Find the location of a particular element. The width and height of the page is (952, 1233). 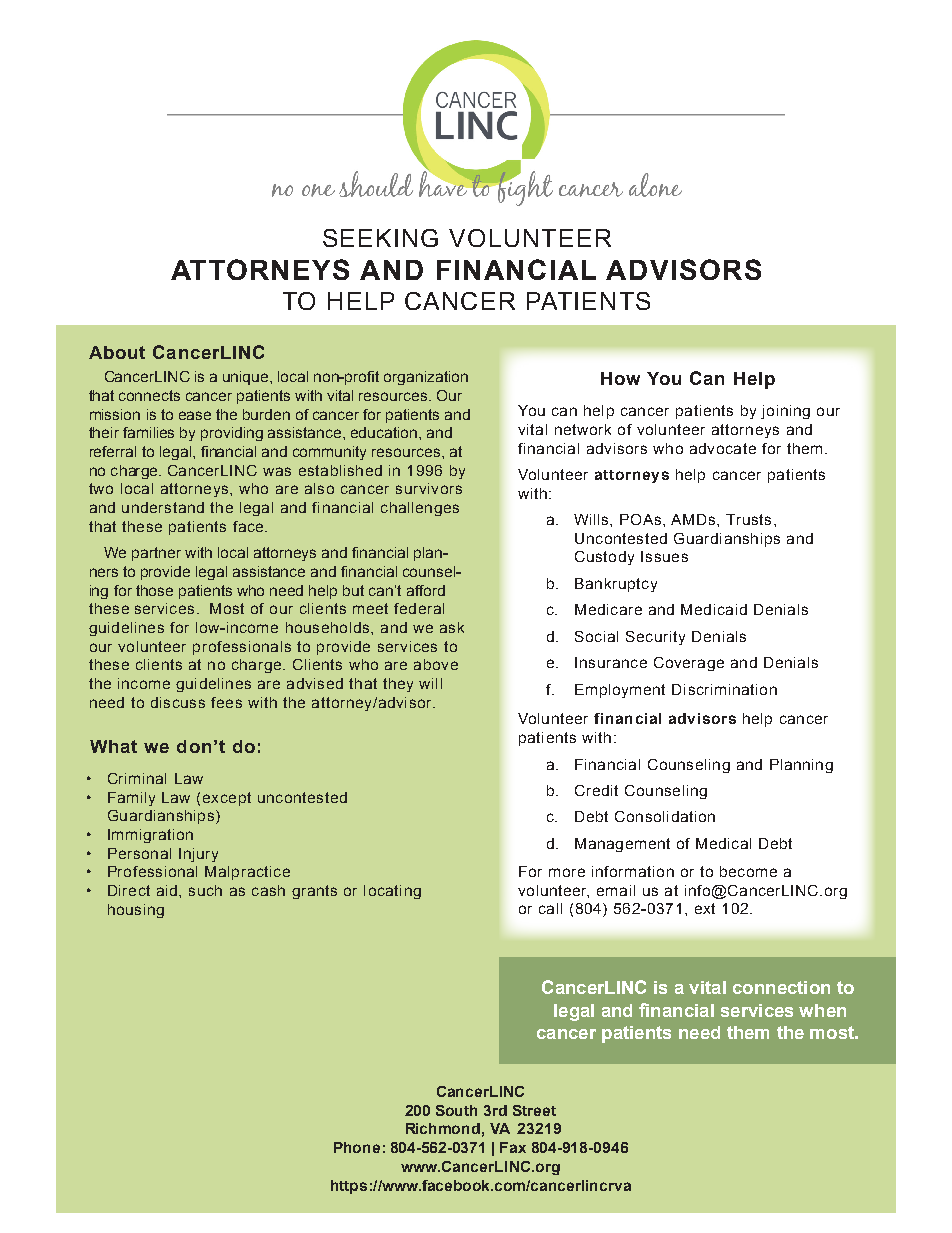

About is located at coordinates (117, 352).
